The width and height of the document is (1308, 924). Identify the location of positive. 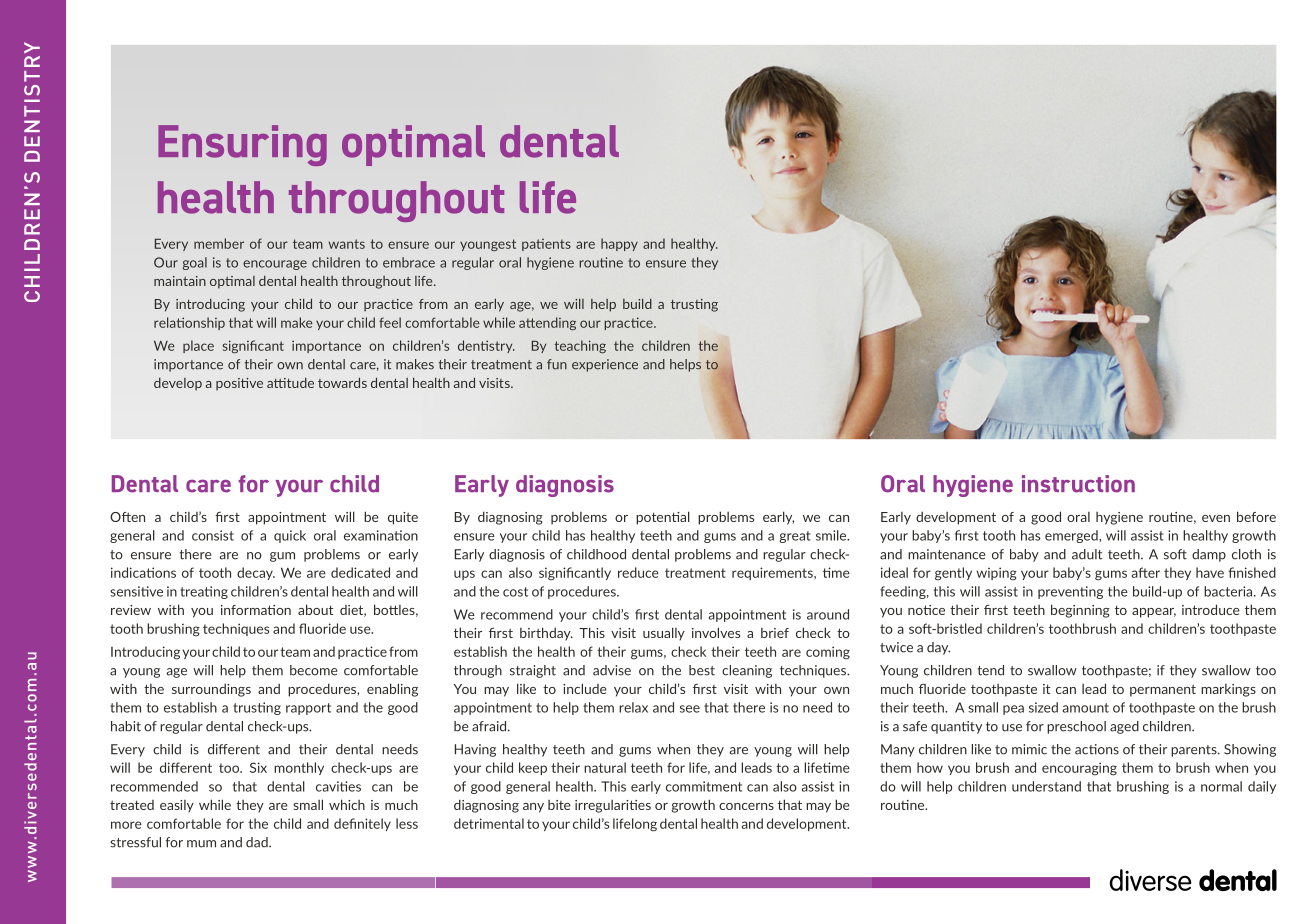
(239, 384).
